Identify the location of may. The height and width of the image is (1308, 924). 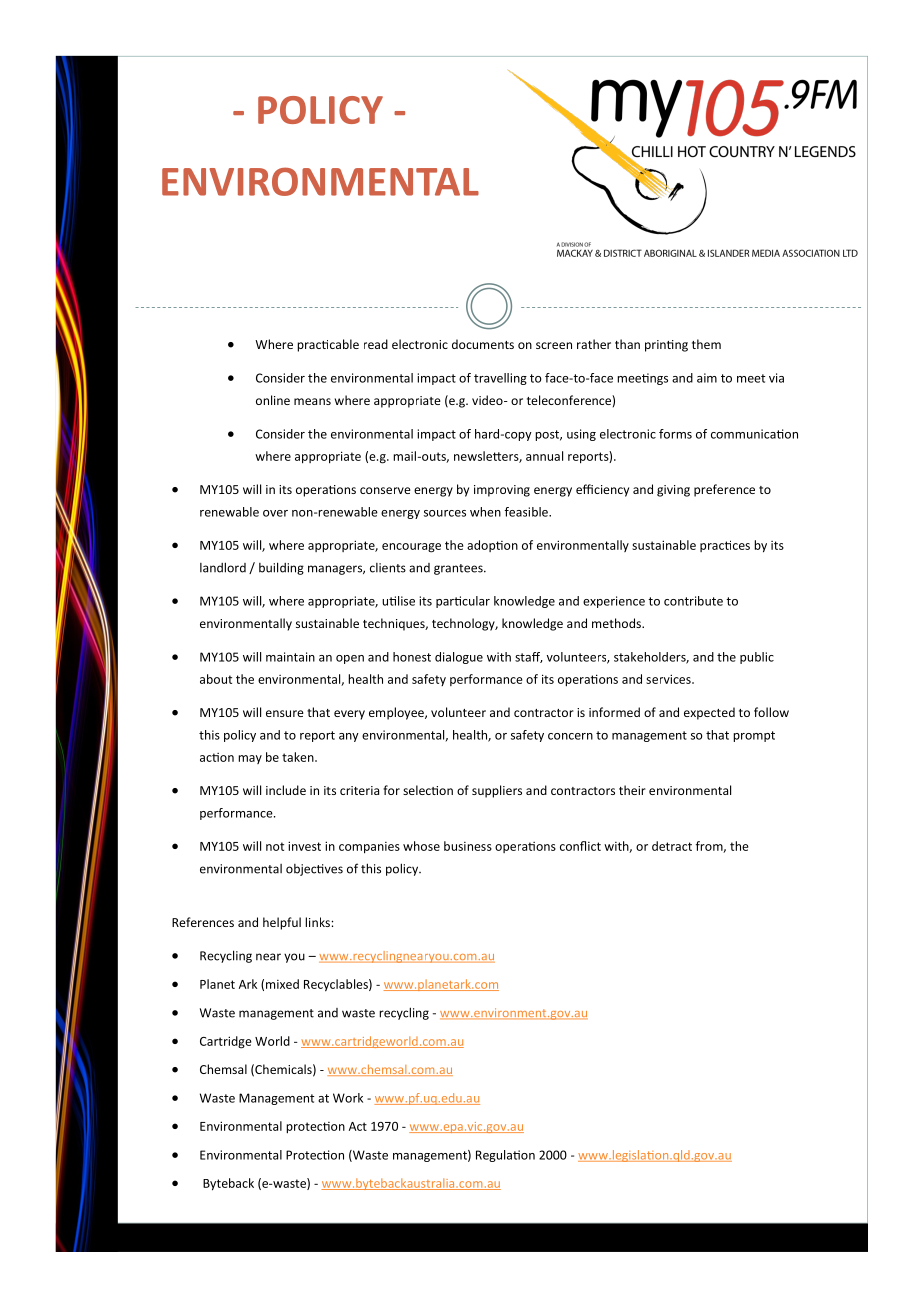
(250, 759).
